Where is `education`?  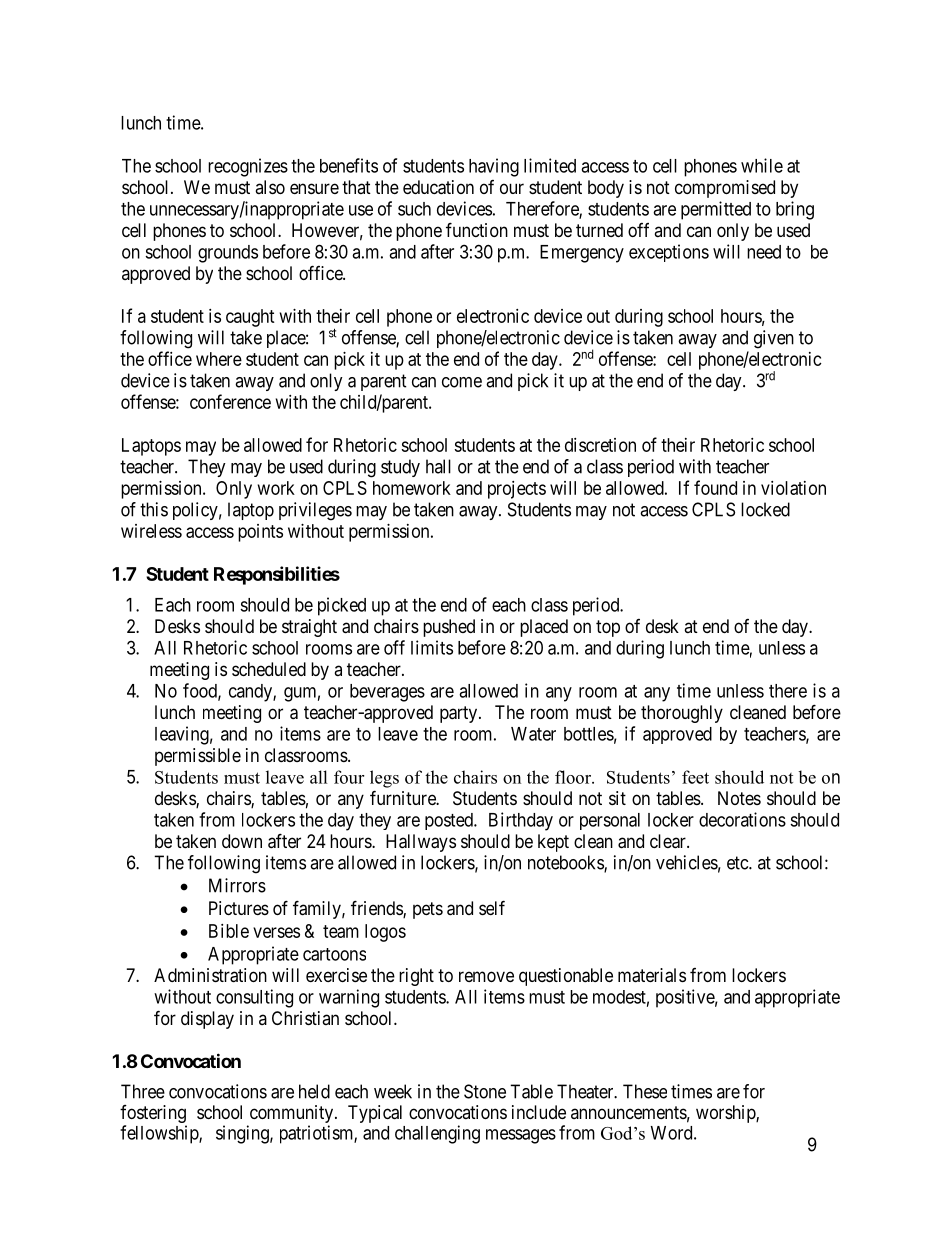 education is located at coordinates (438, 187).
